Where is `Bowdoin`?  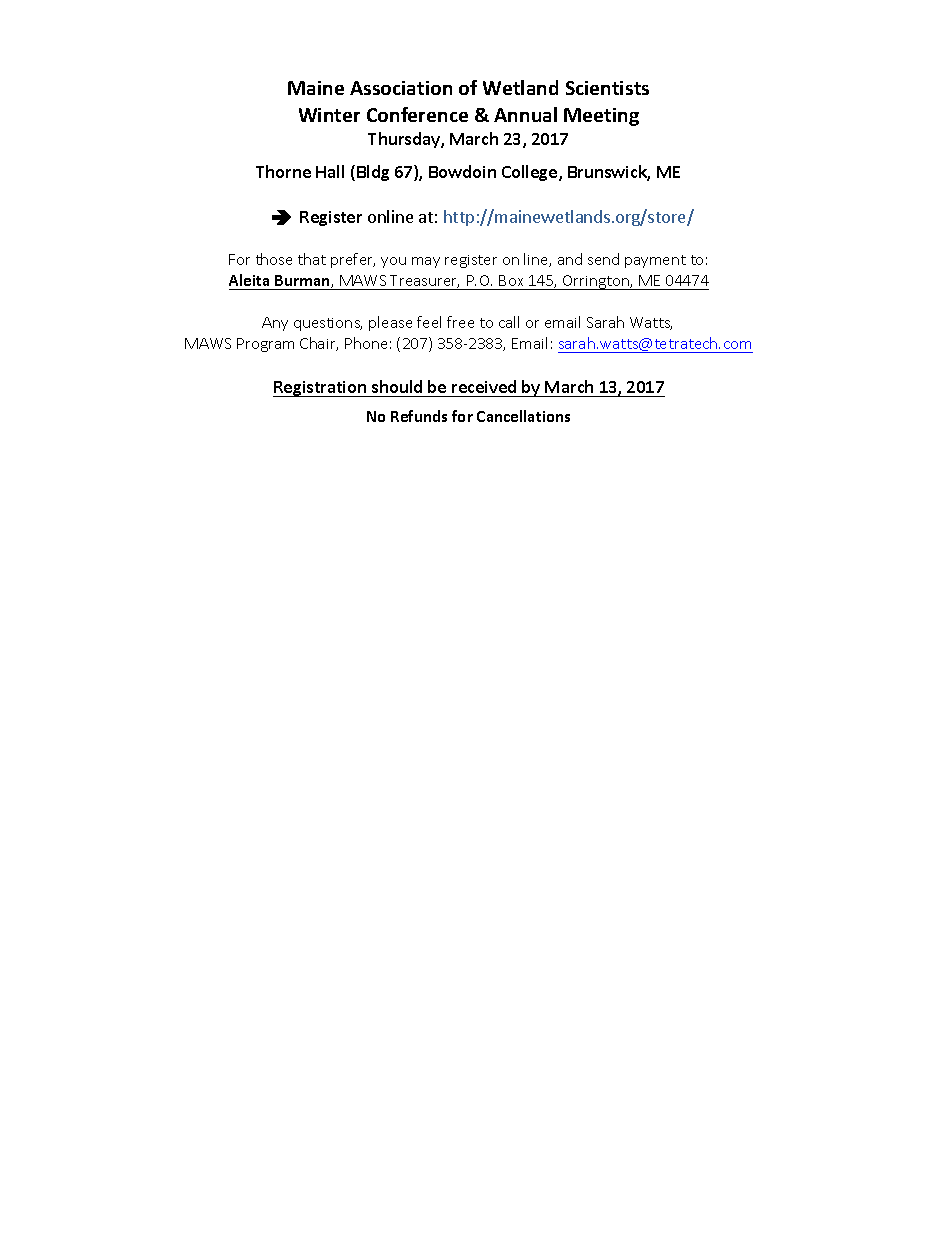
Bowdoin is located at coordinates (462, 171).
